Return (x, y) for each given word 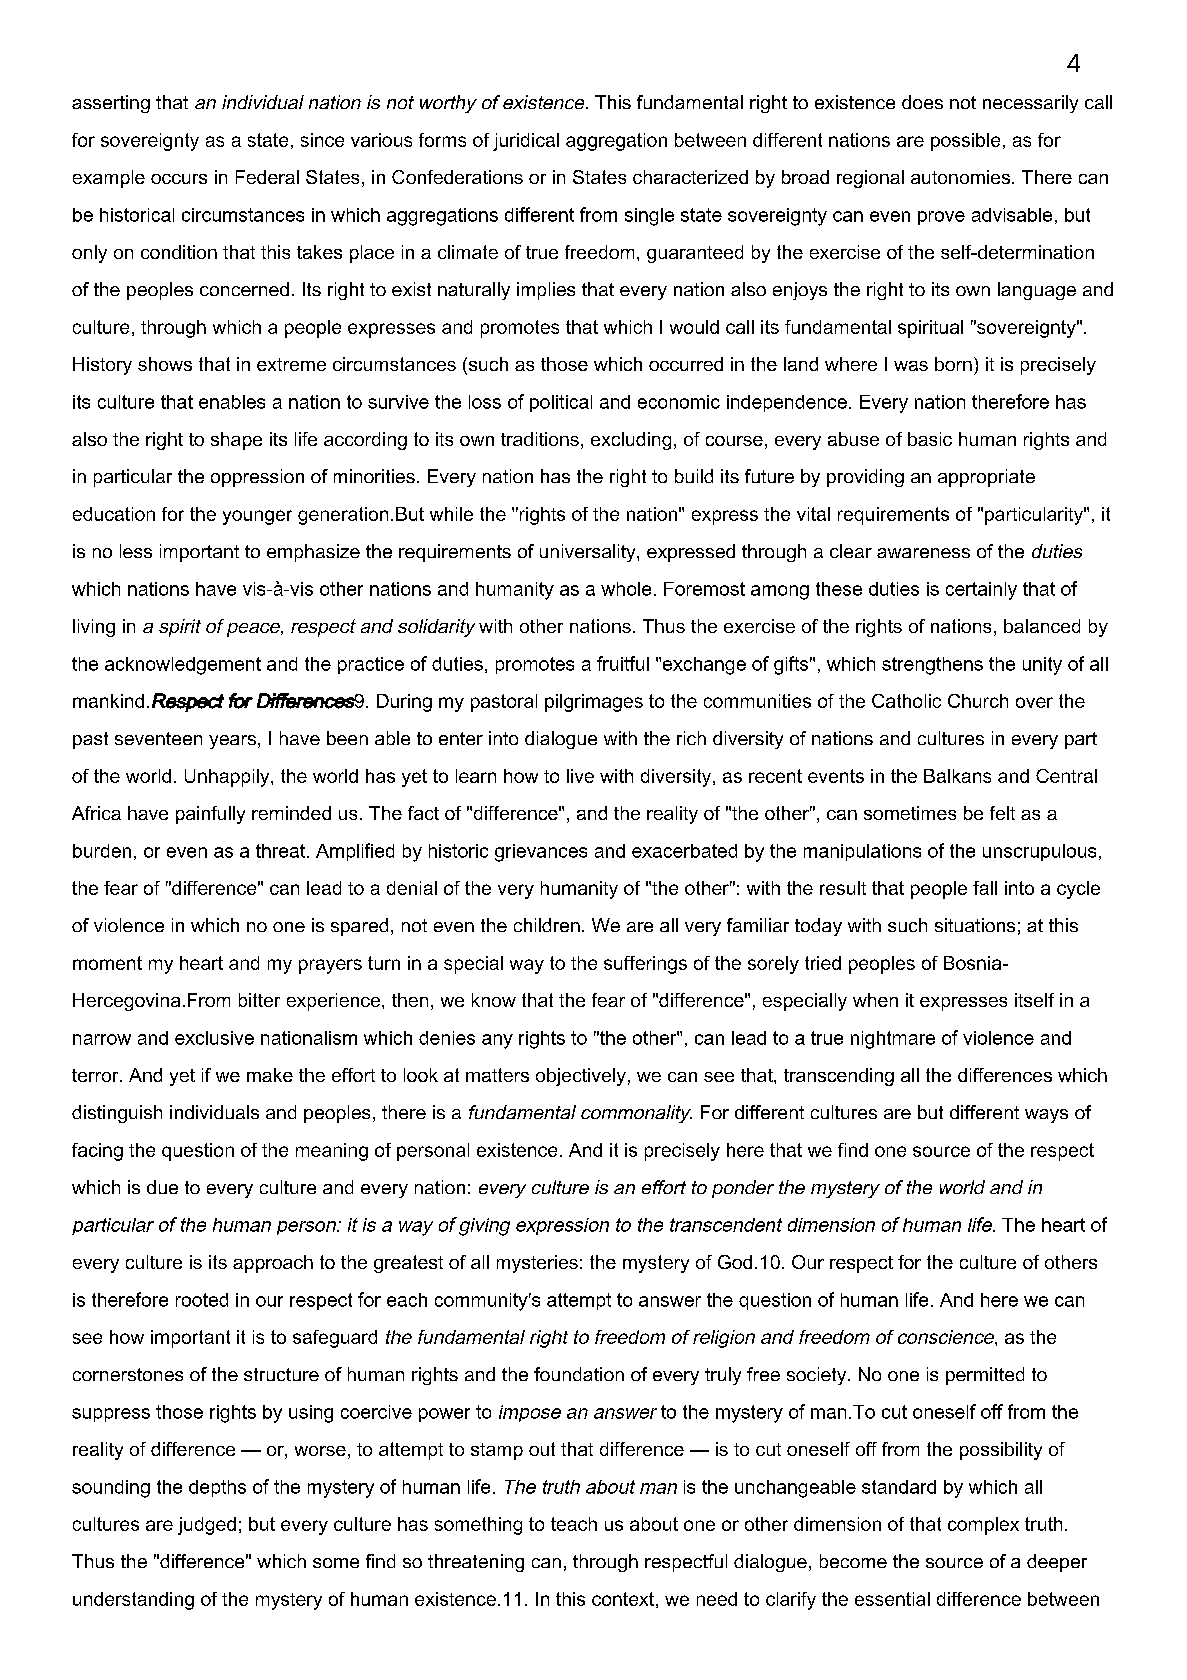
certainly (981, 591)
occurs (179, 179)
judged (207, 1526)
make (270, 1075)
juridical (526, 142)
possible (965, 142)
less (136, 551)
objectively (581, 1077)
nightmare (893, 1040)
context (623, 1599)
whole (626, 589)
